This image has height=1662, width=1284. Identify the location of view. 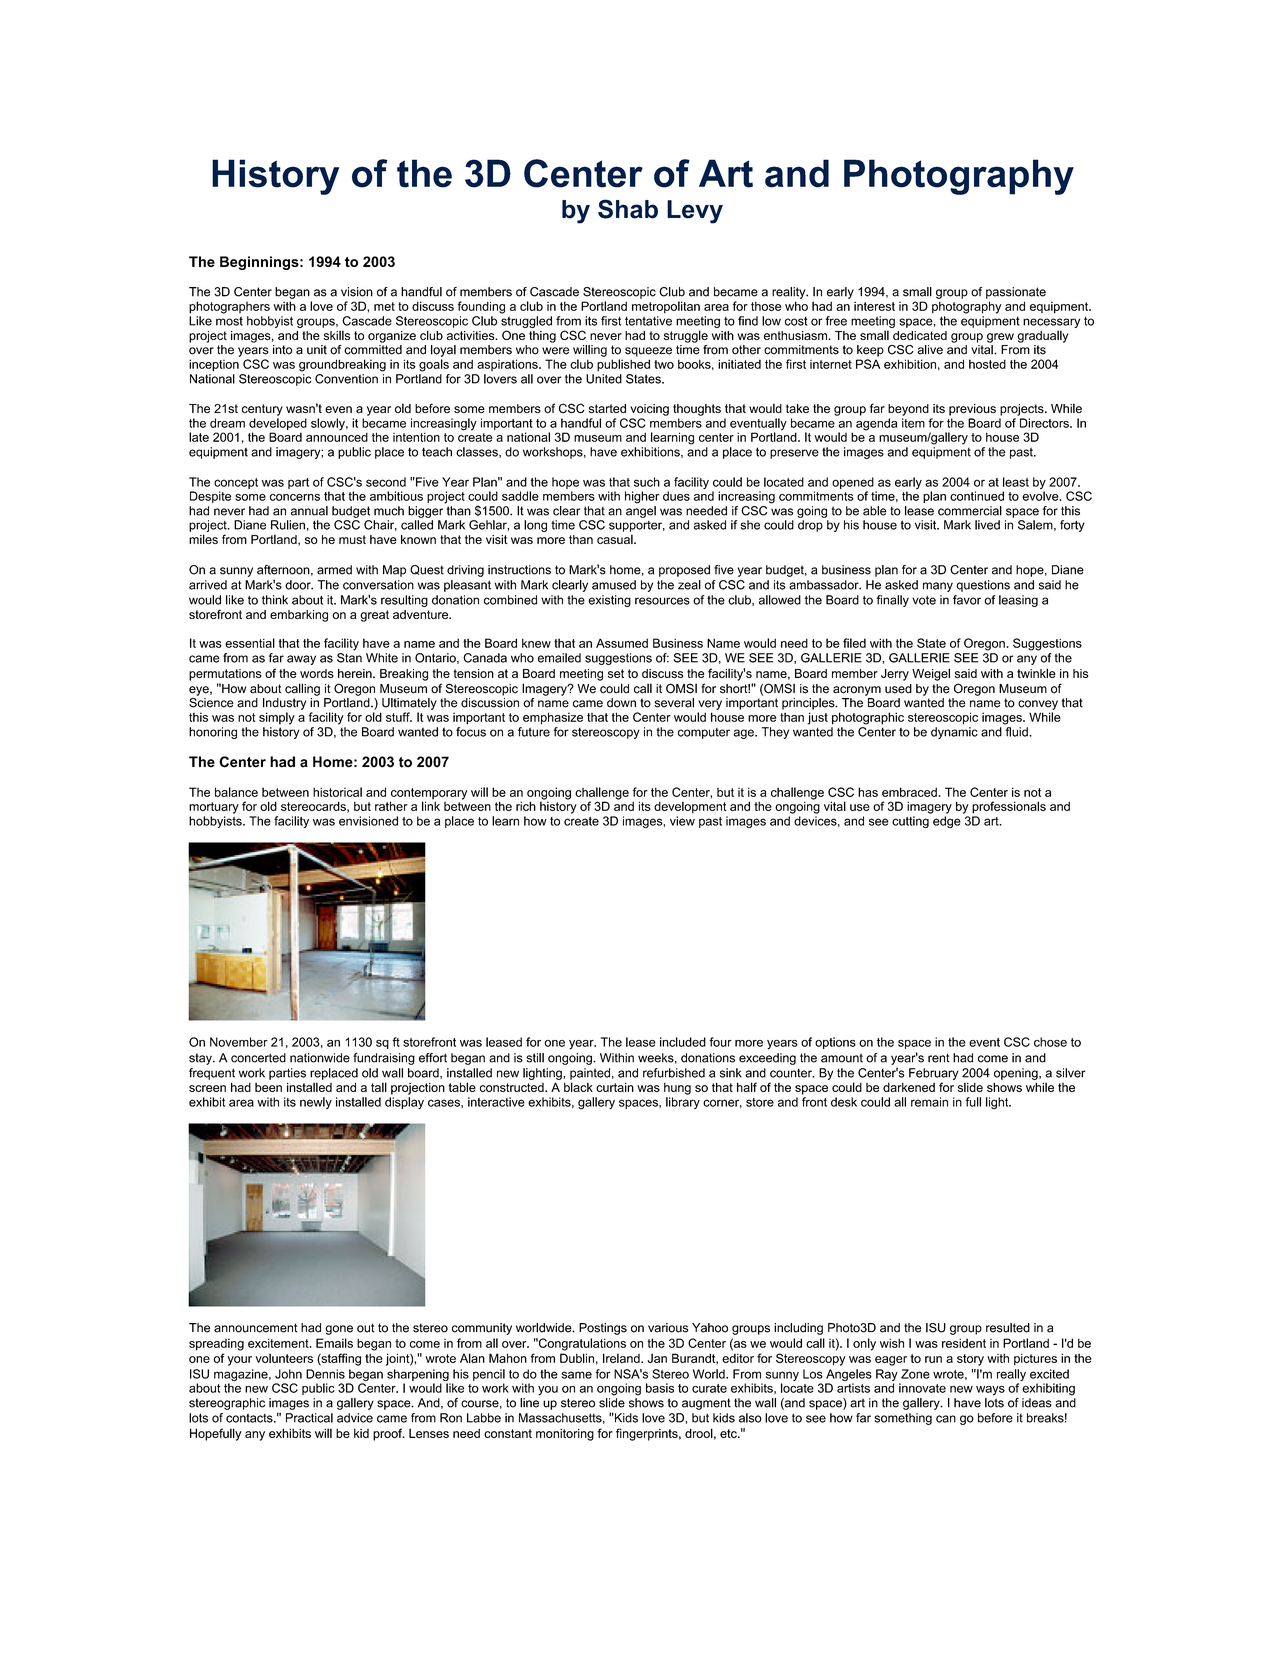
(682, 821).
